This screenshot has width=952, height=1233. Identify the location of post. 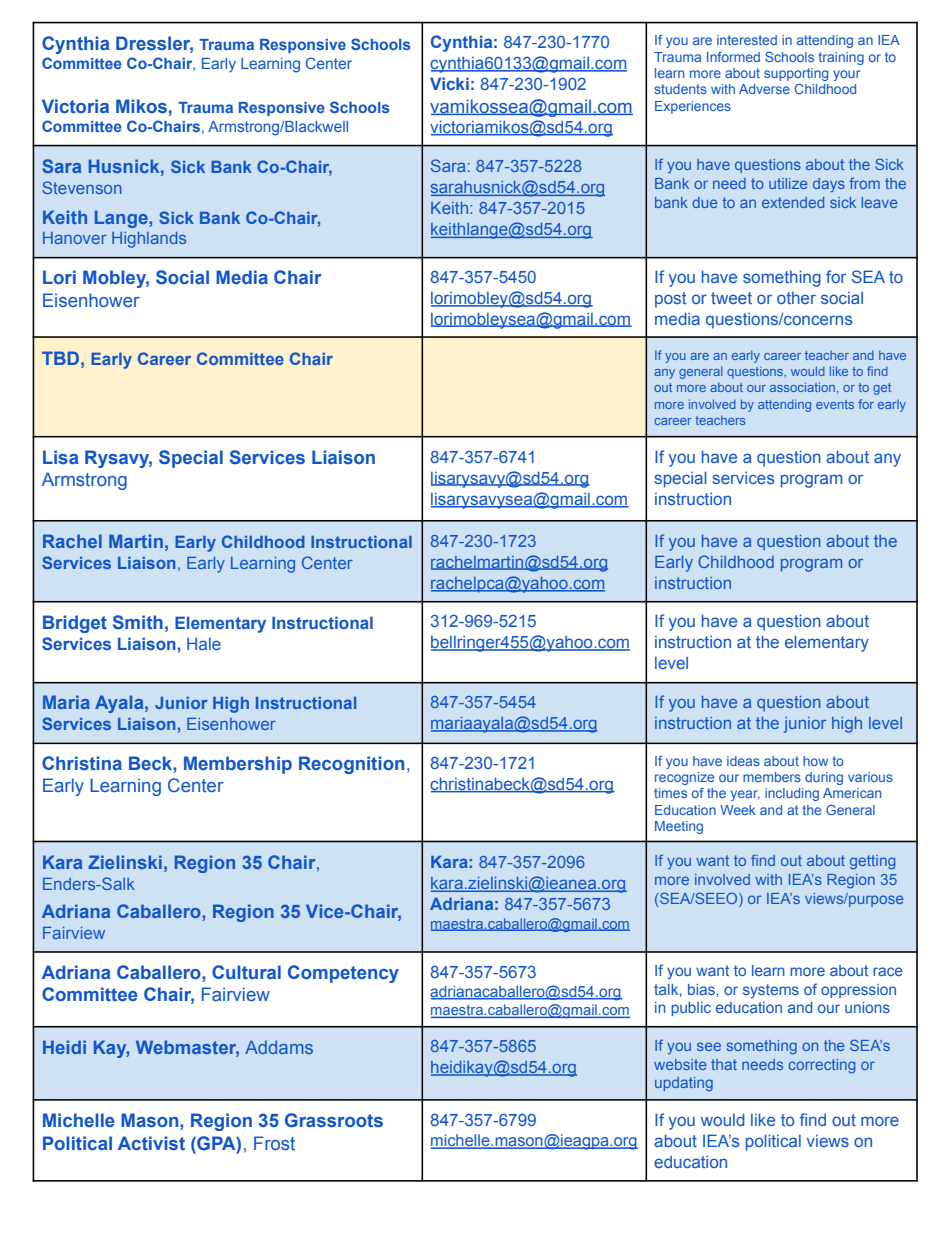
(670, 300).
